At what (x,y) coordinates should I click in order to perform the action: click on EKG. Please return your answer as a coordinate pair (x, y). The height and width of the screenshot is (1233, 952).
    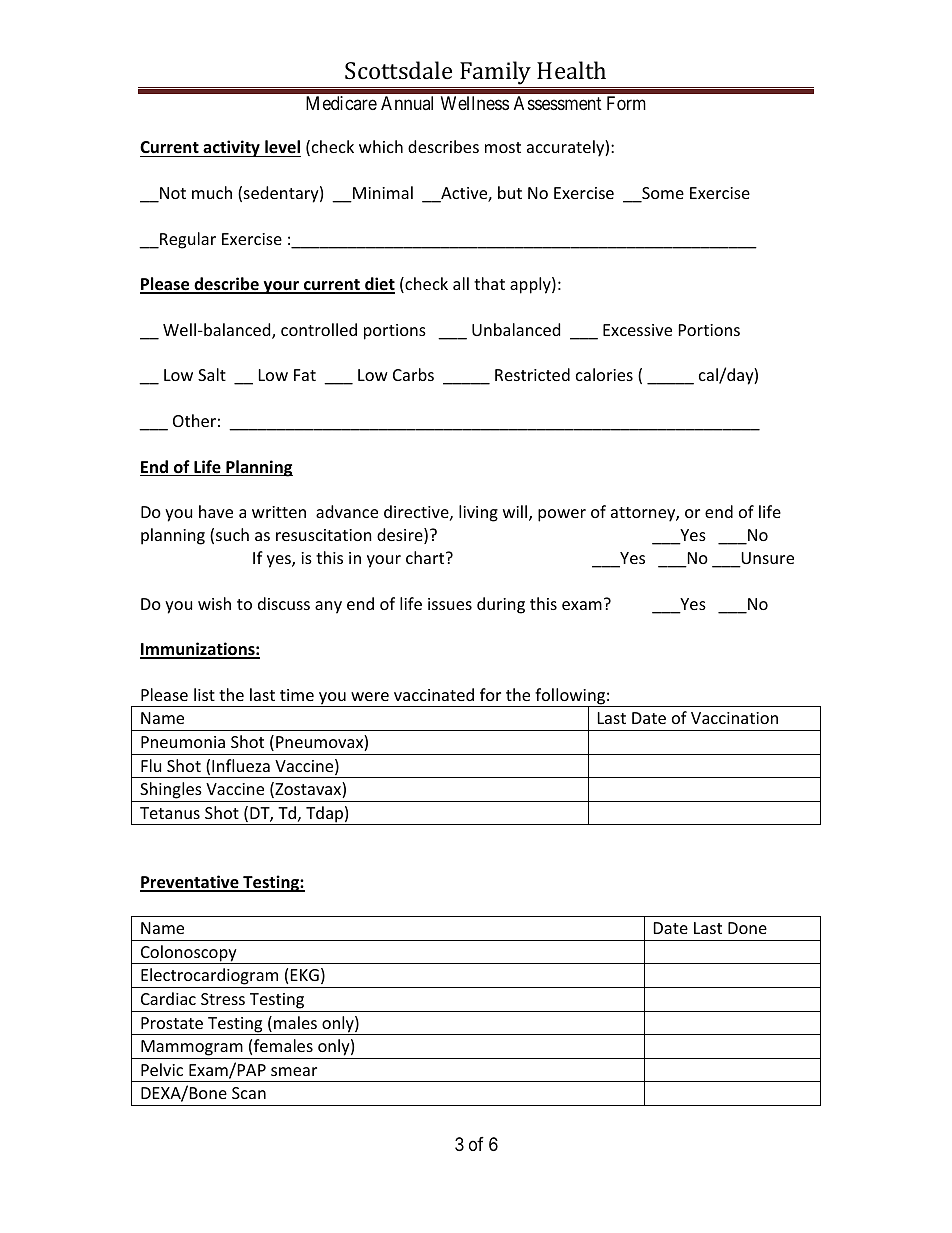
    Looking at the image, I should click on (305, 975).
